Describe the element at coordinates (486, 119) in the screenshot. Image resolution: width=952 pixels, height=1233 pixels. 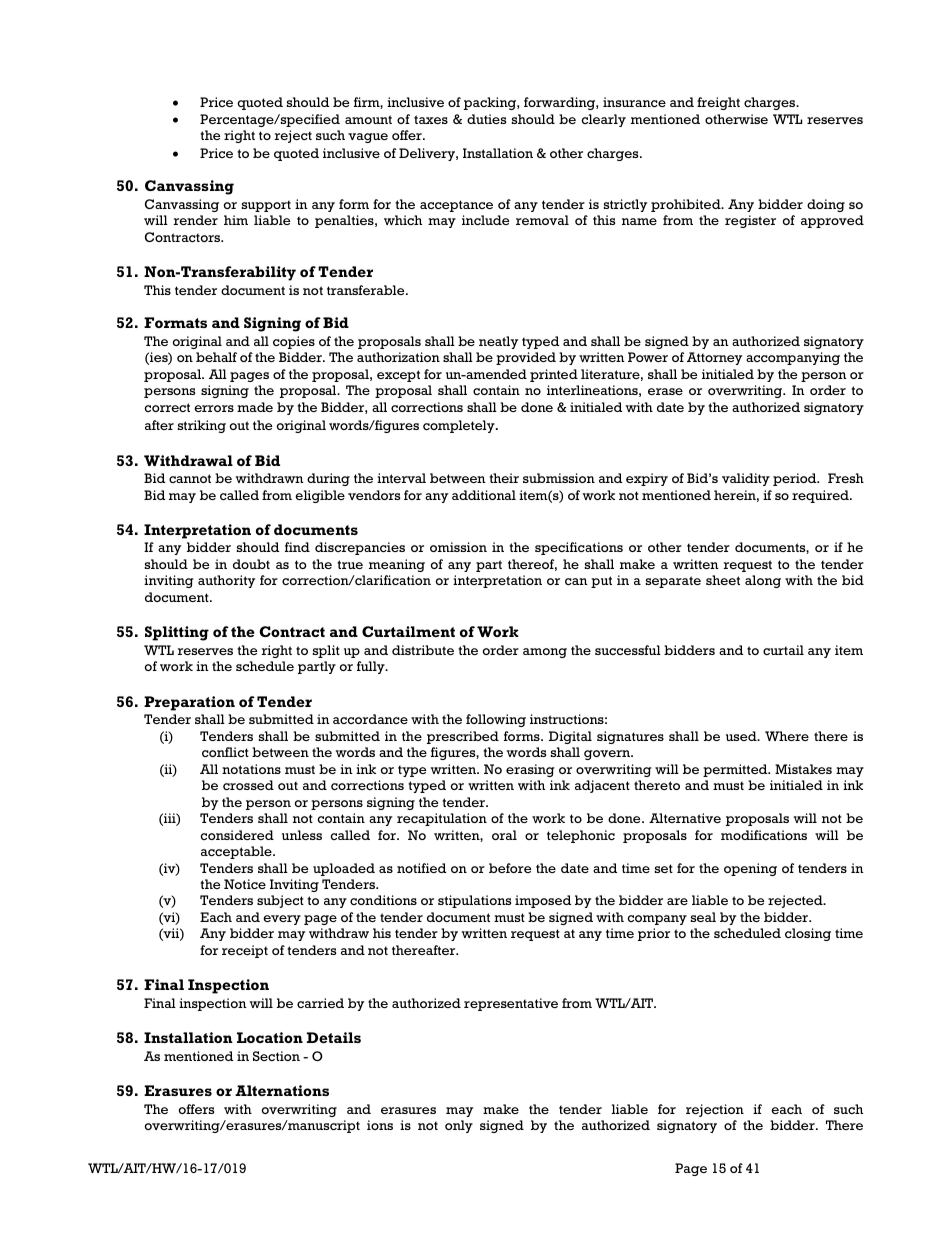
I see `duties` at that location.
